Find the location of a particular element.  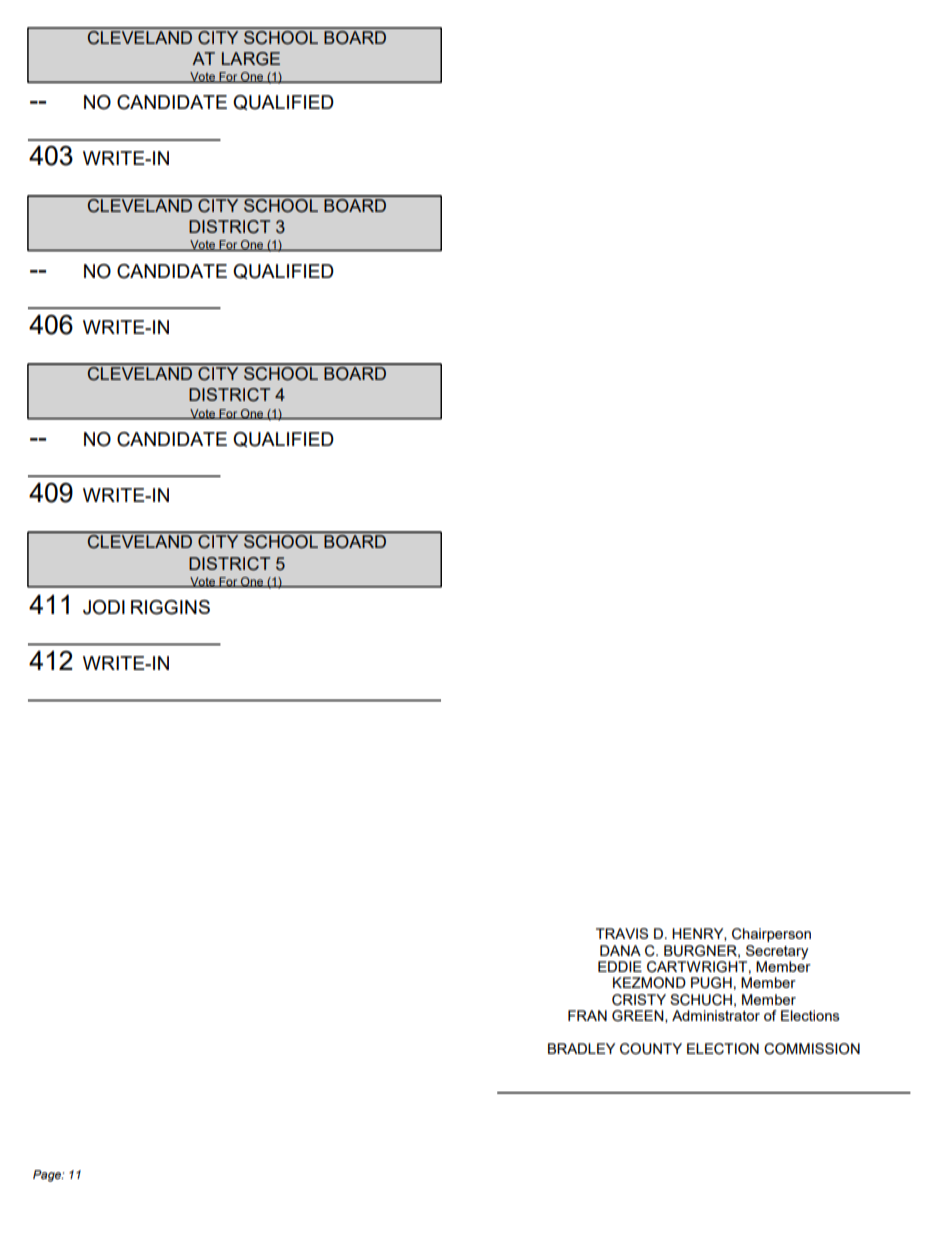

TRAVIS is located at coordinates (622, 933).
